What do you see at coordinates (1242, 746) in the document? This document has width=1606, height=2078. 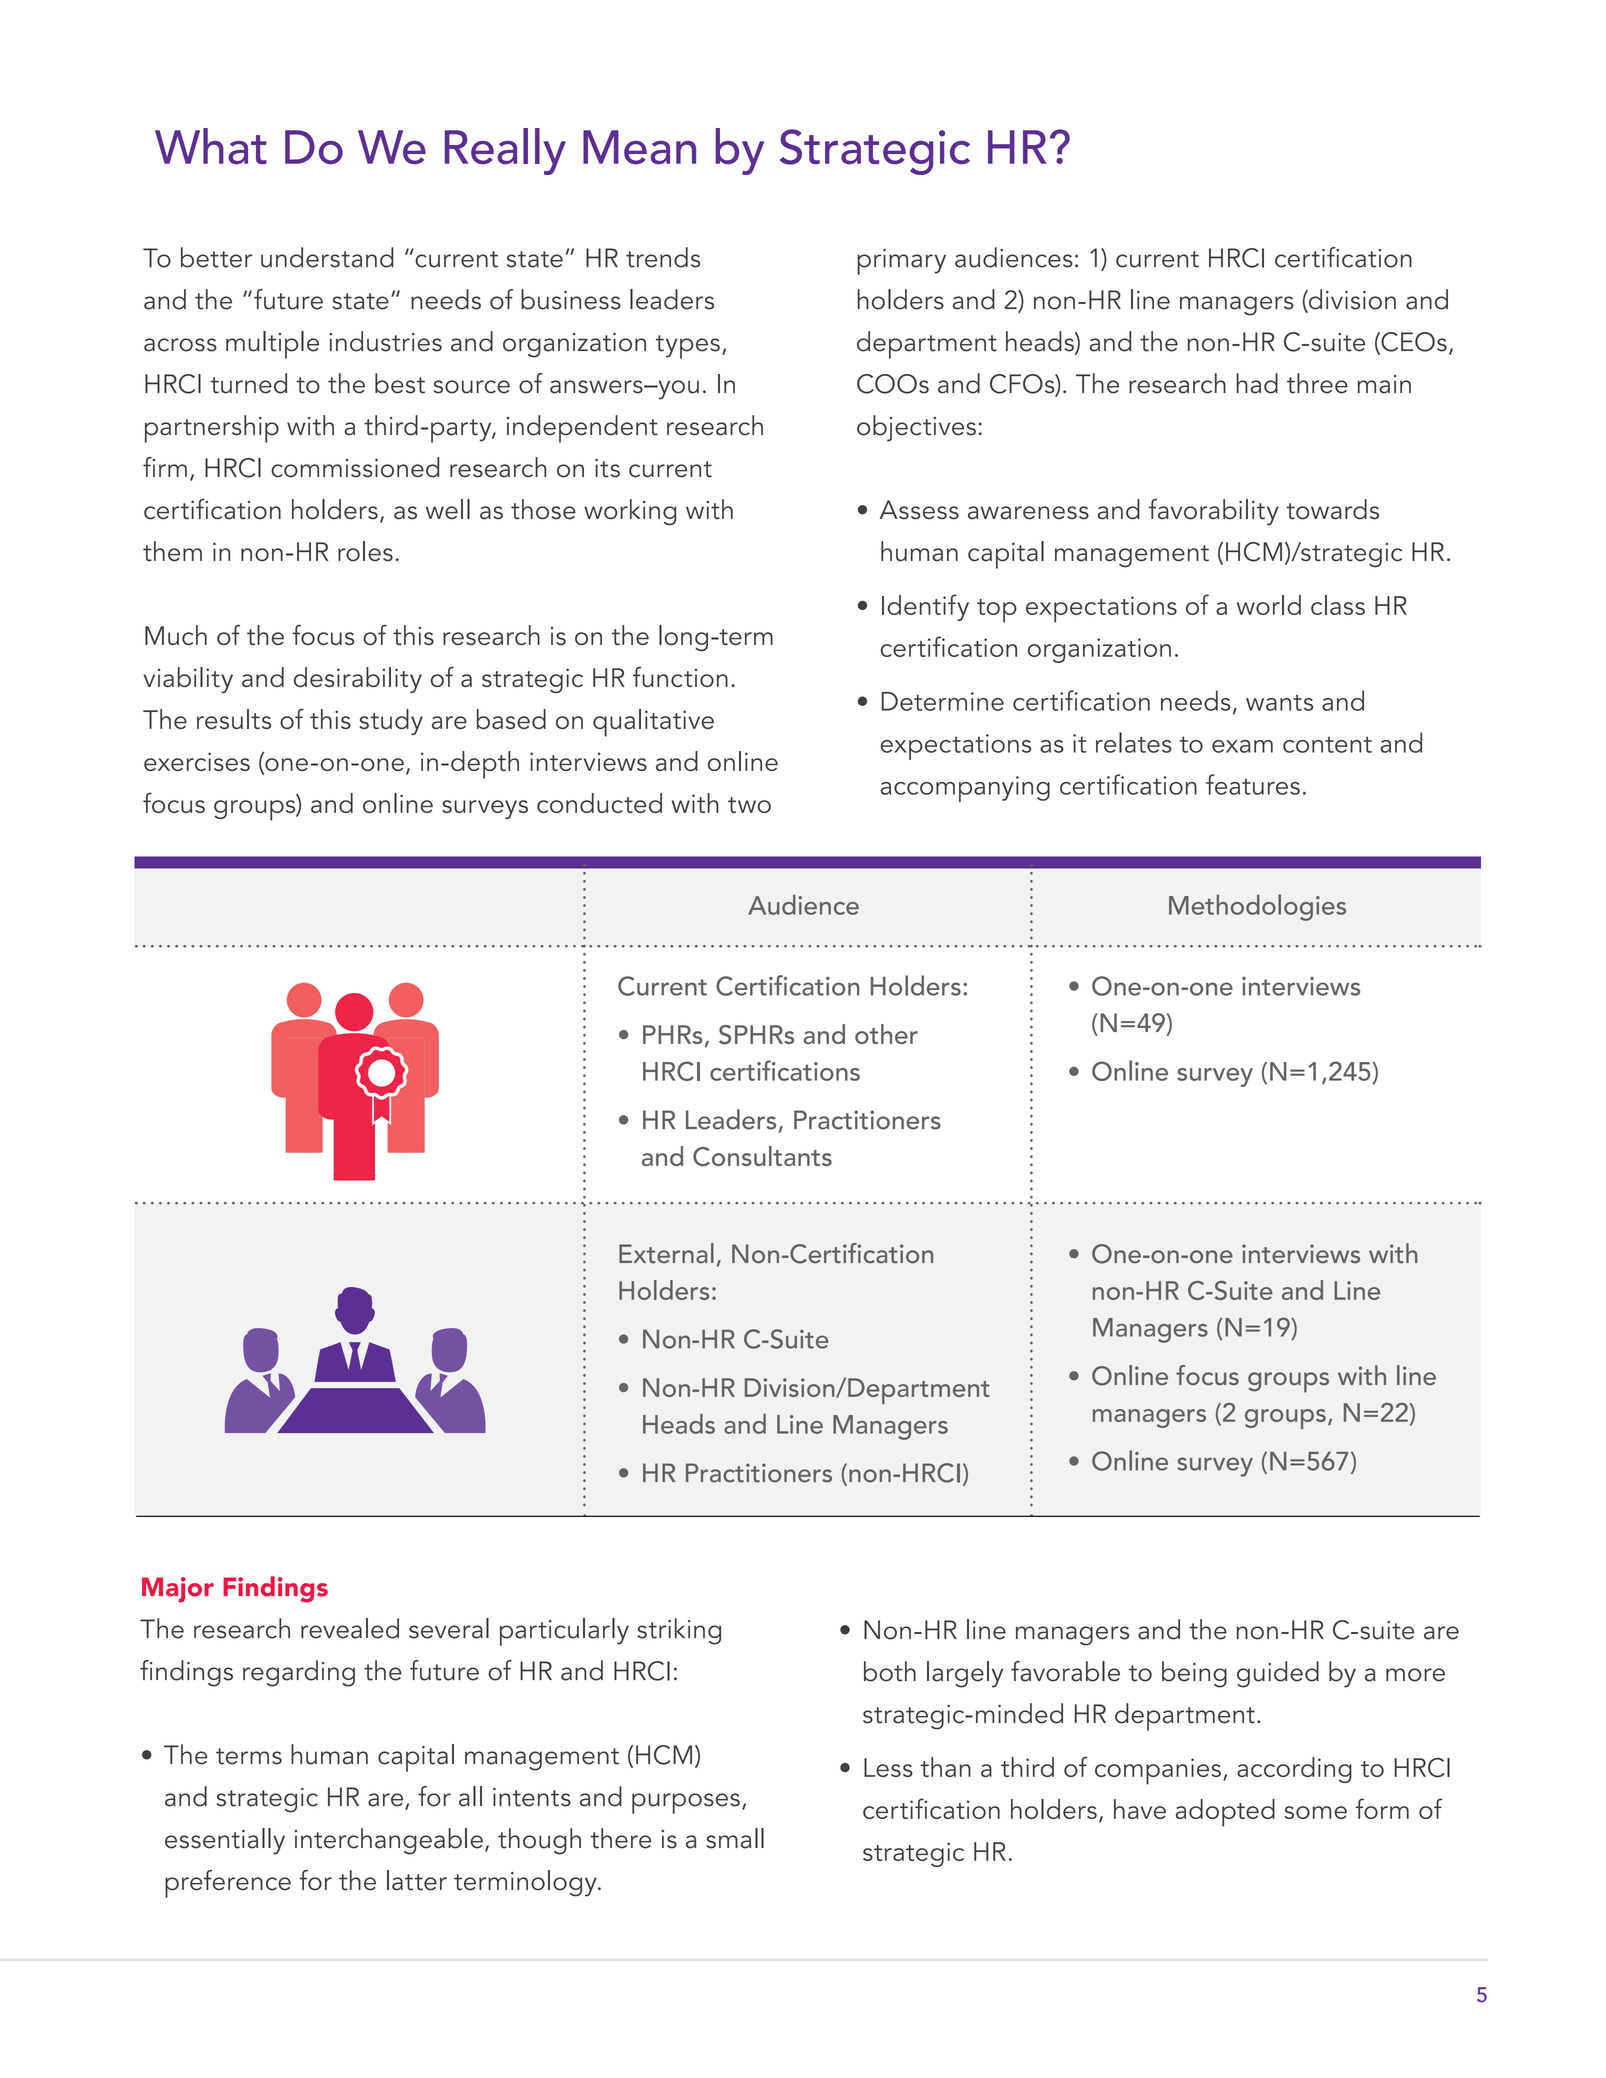 I see `exam` at bounding box center [1242, 746].
